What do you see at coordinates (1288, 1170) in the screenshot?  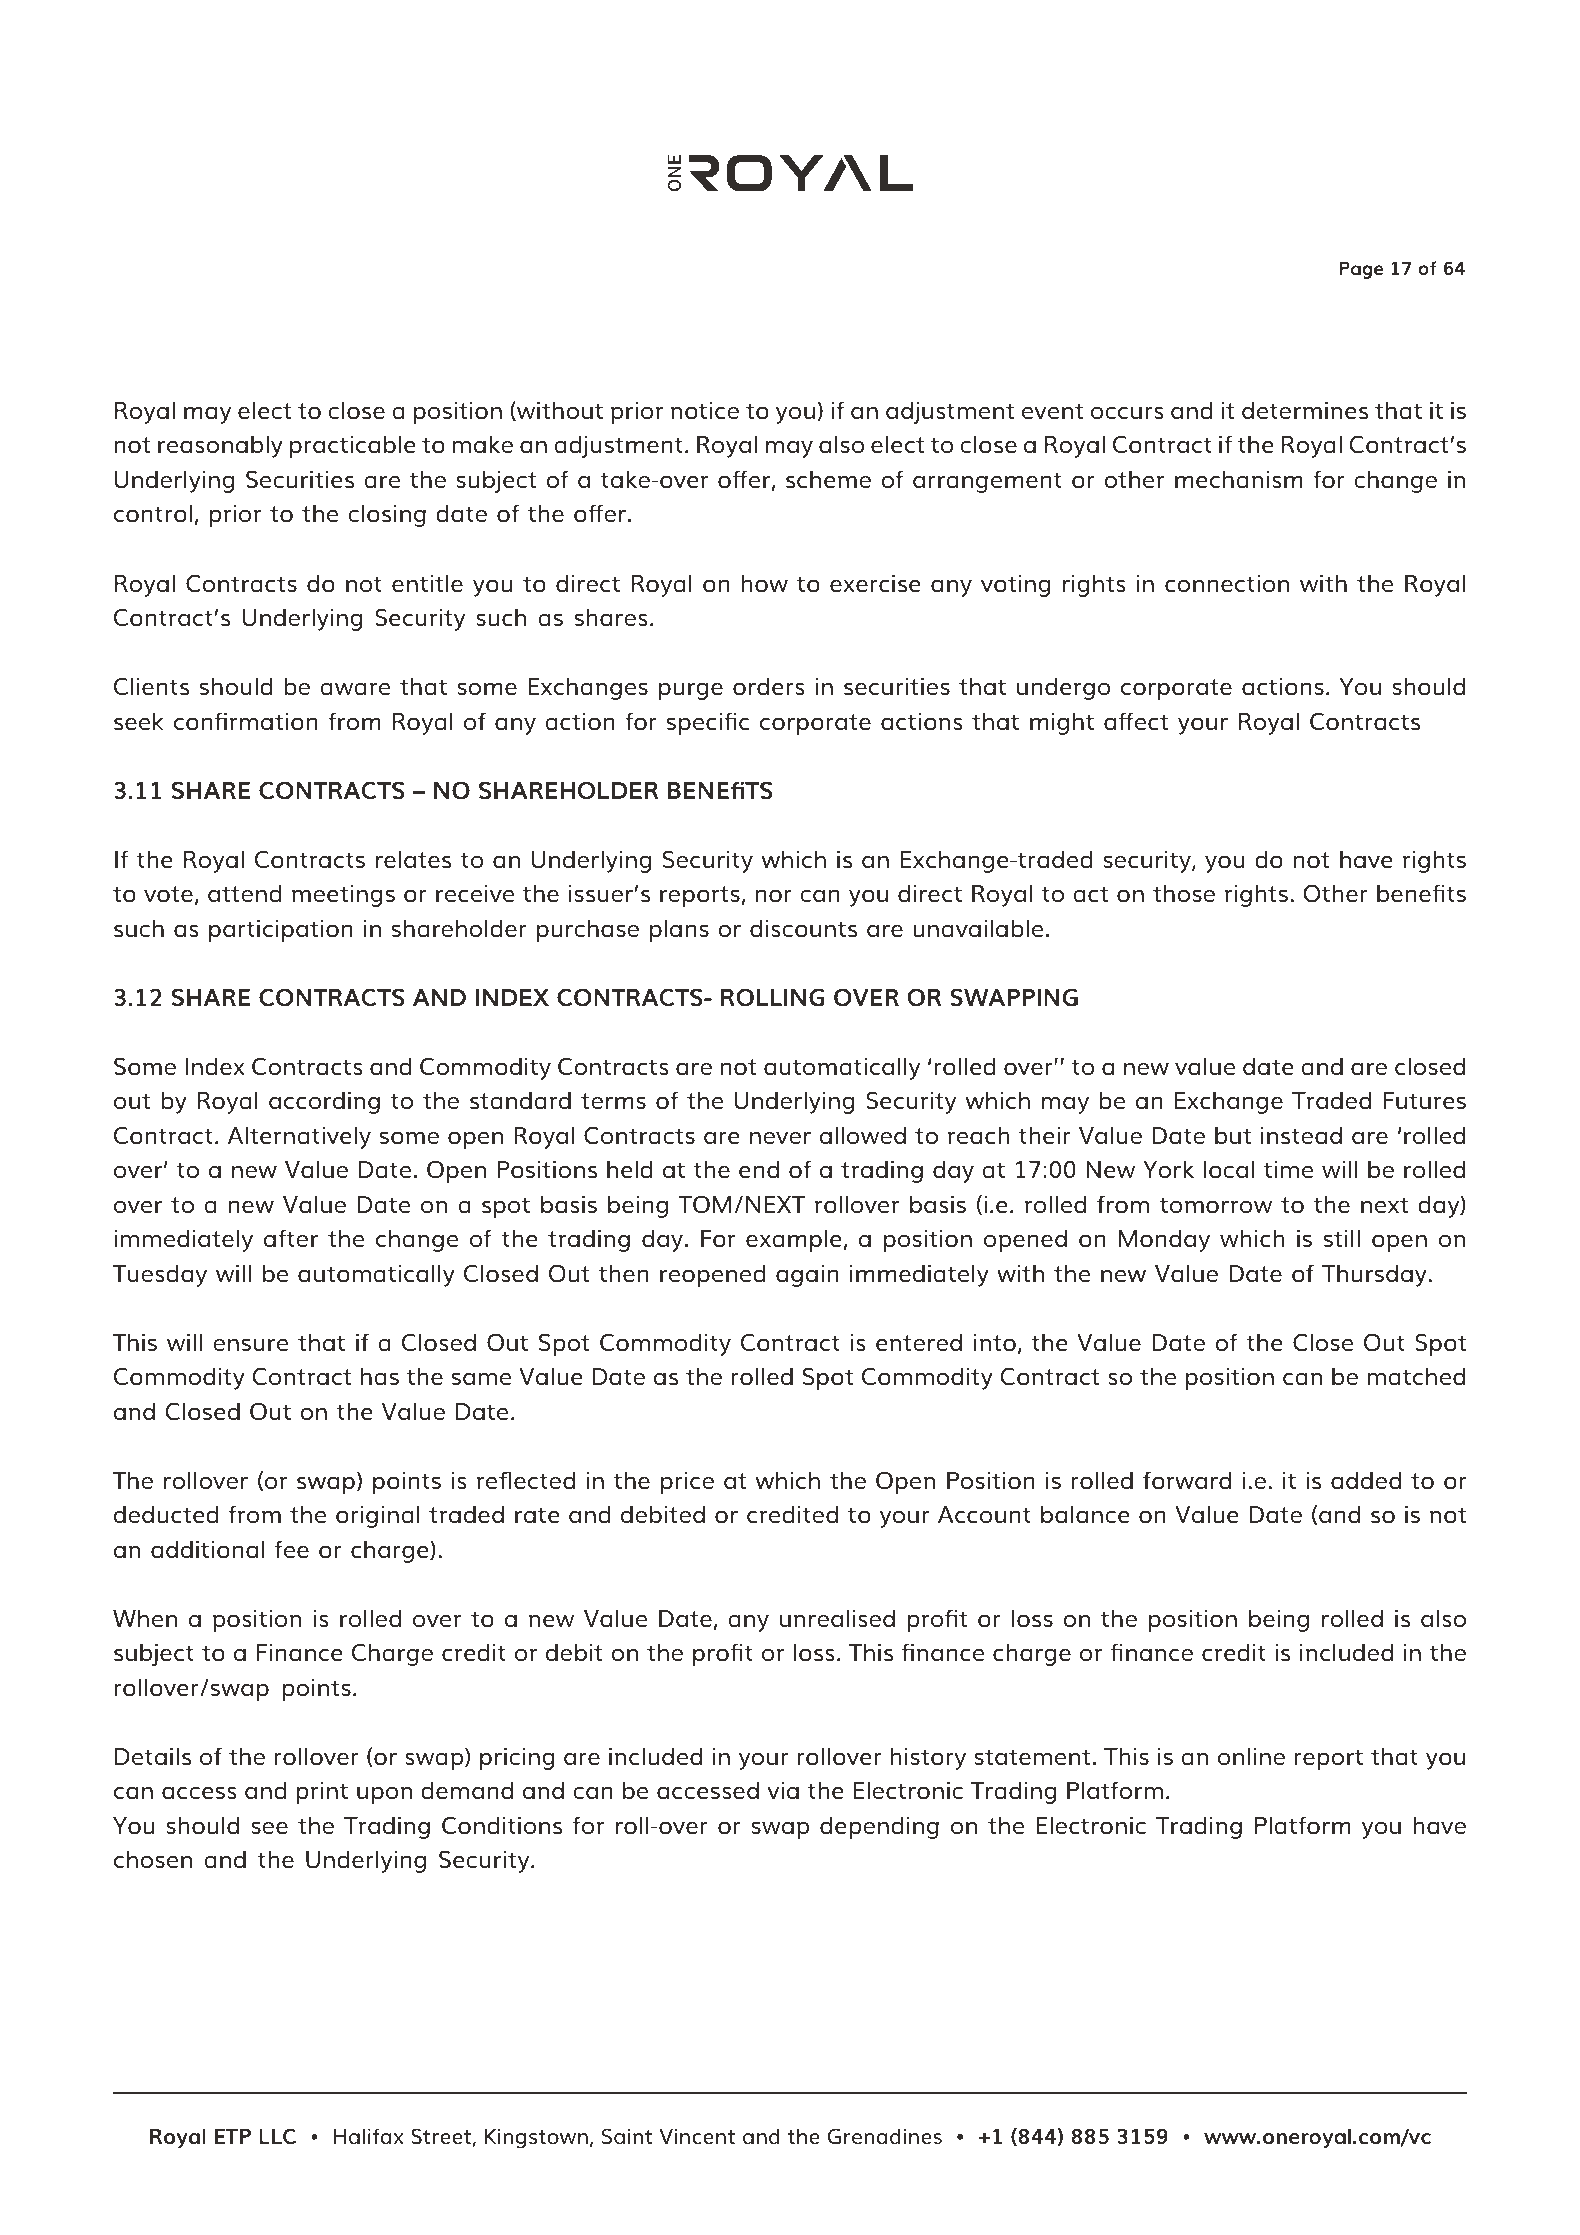 I see `time` at bounding box center [1288, 1170].
